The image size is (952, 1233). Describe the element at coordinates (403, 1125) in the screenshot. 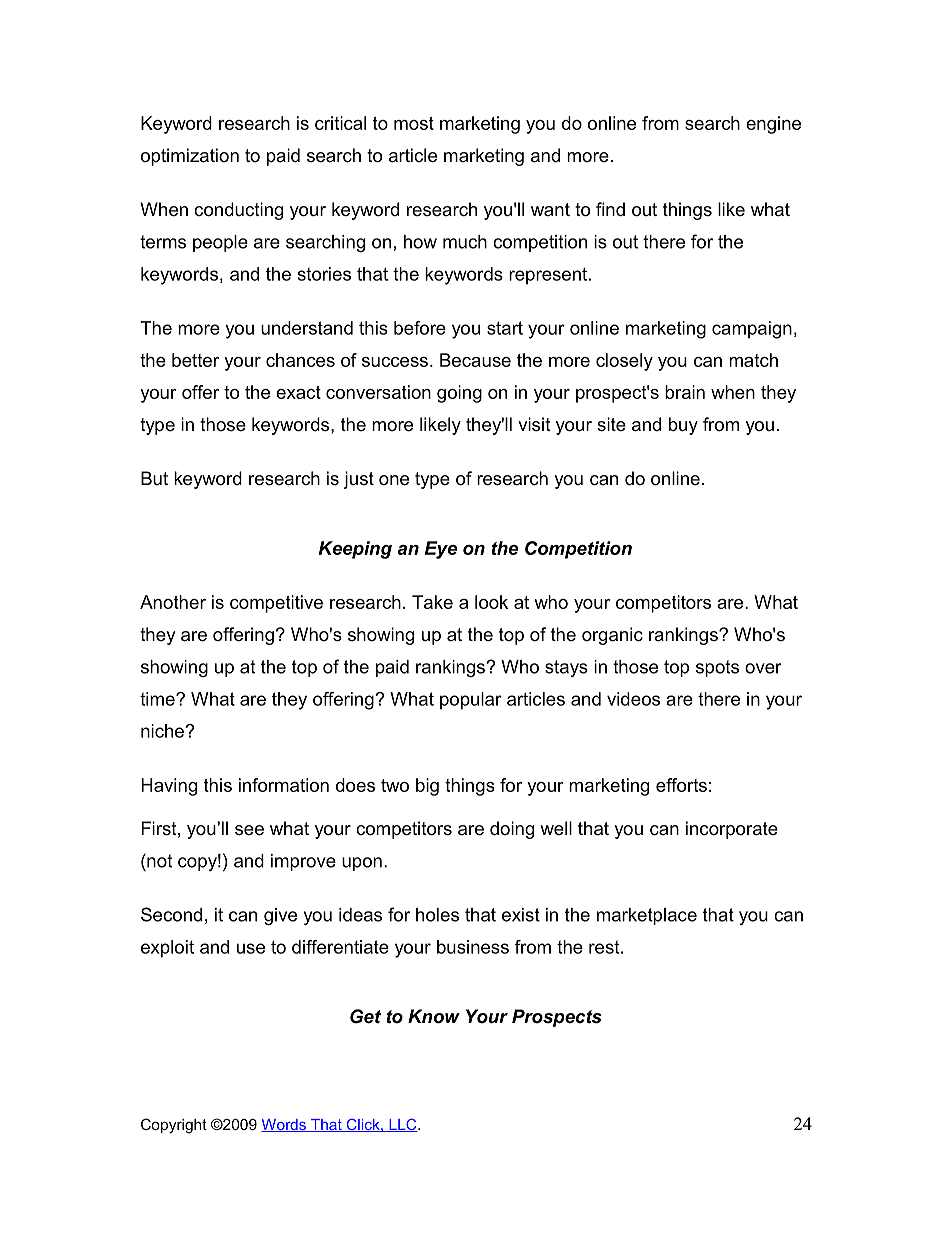

I see `LLC` at that location.
